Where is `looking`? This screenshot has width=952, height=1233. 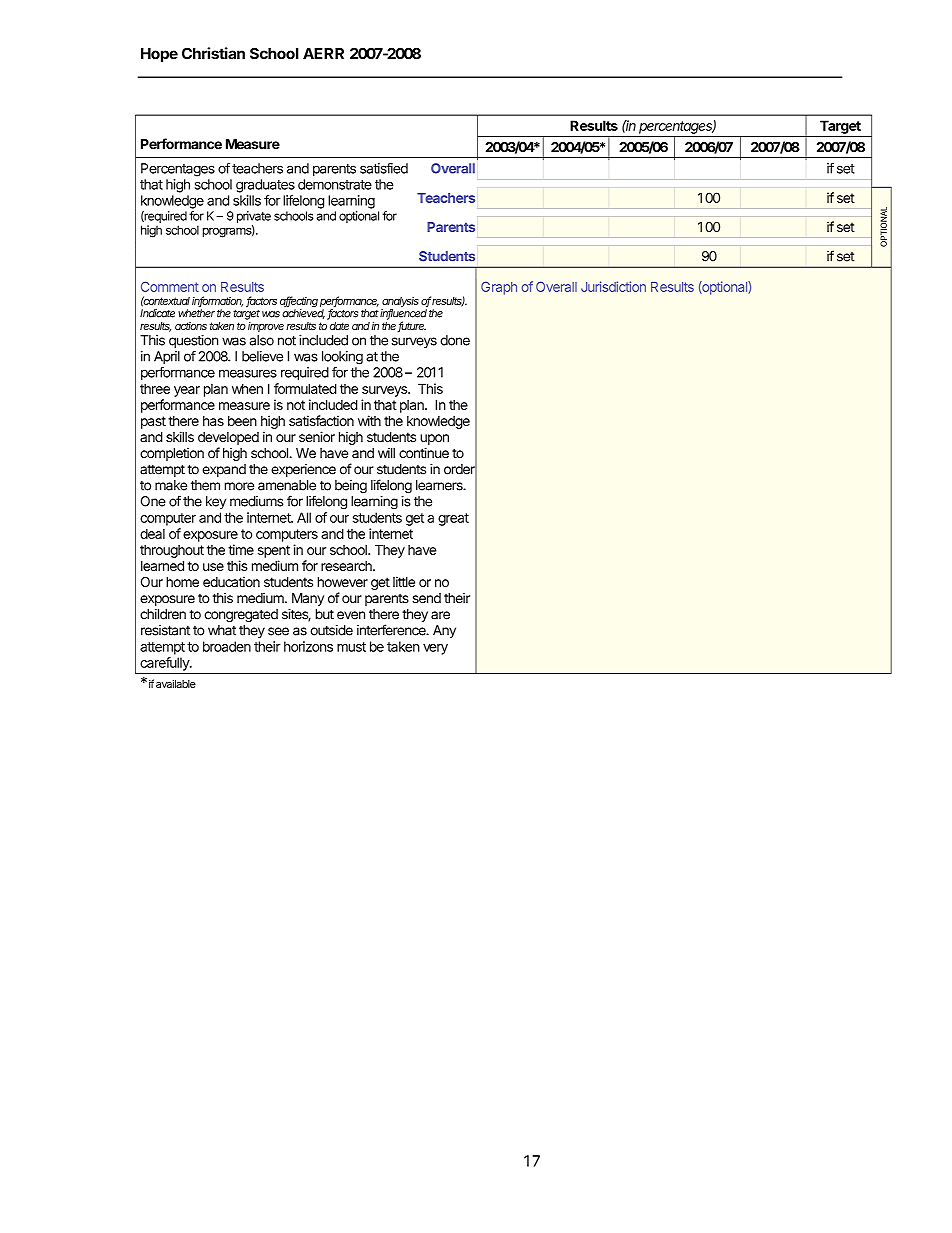
looking is located at coordinates (342, 358).
